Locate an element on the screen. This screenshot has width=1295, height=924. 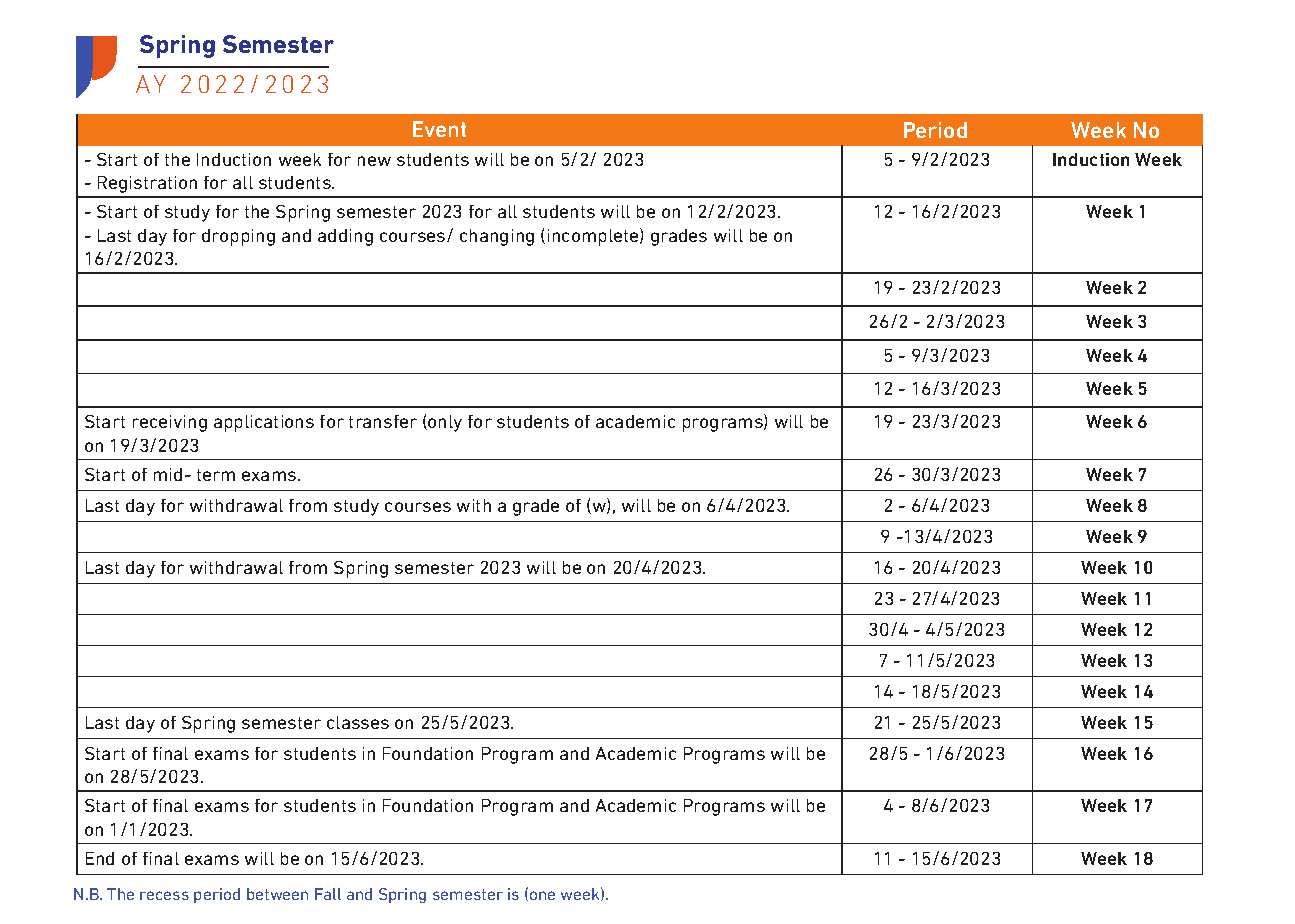
receiving is located at coordinates (170, 423).
